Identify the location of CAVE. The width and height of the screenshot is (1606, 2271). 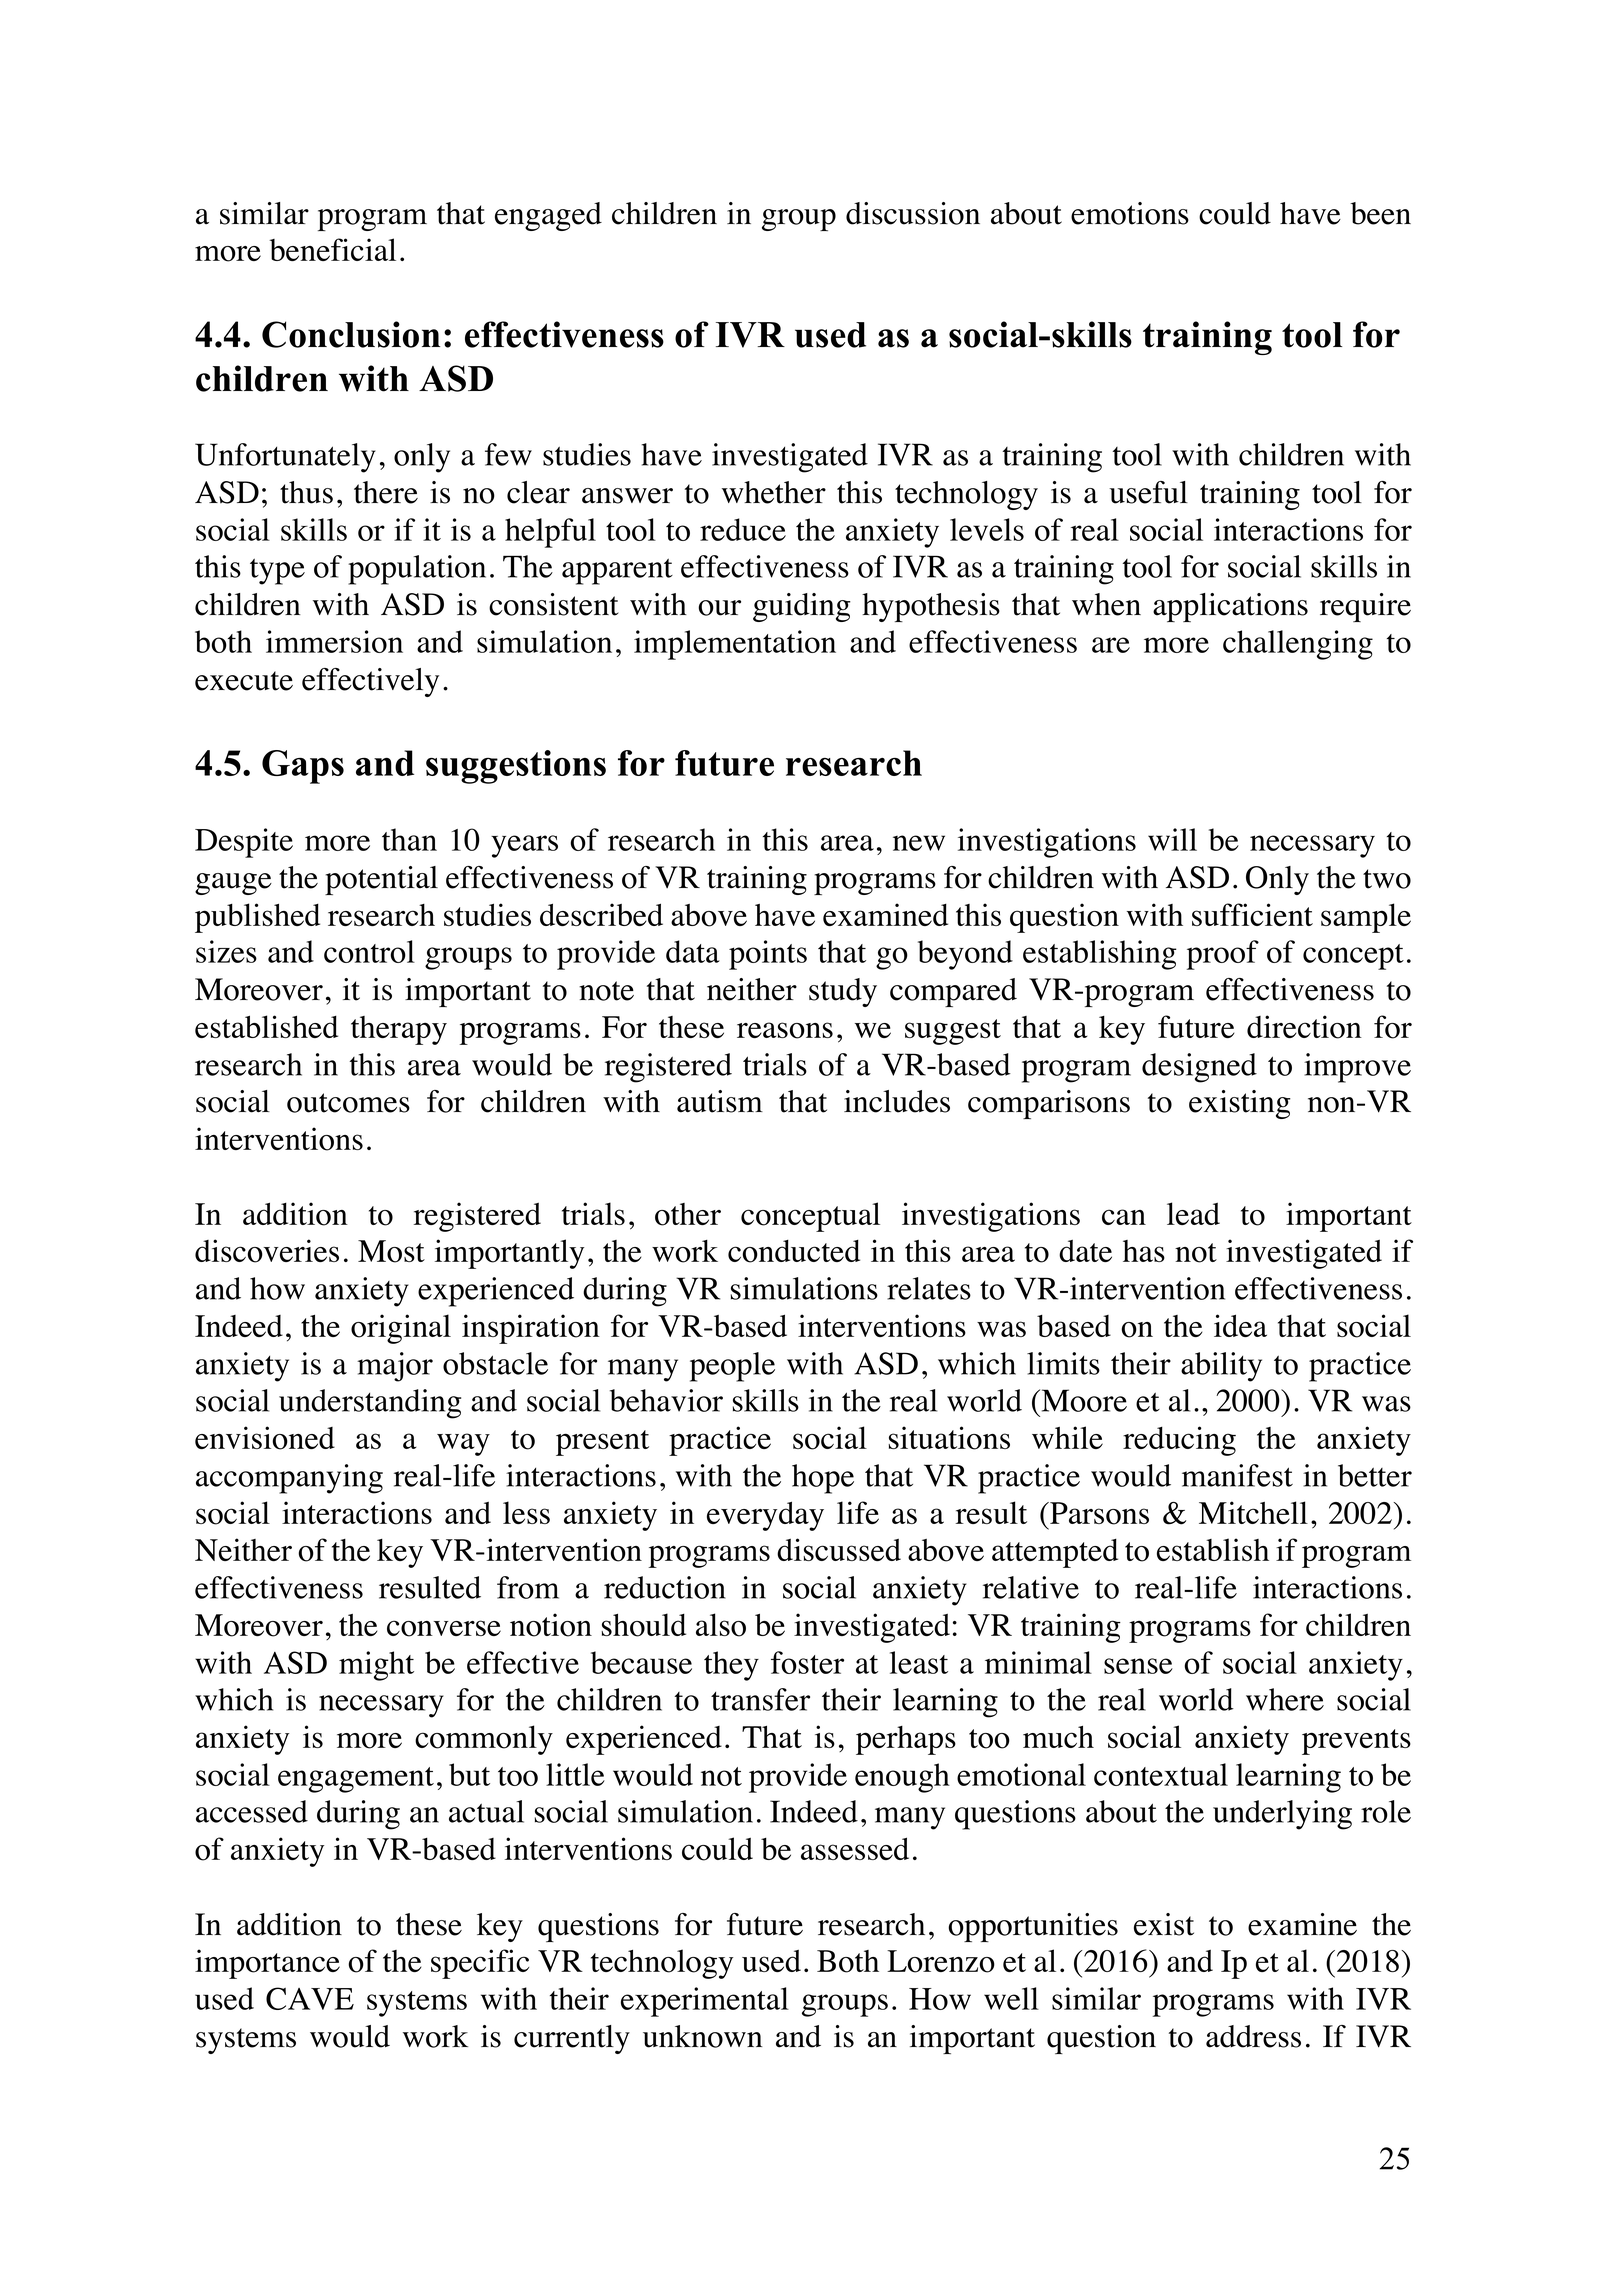
(310, 1998).
